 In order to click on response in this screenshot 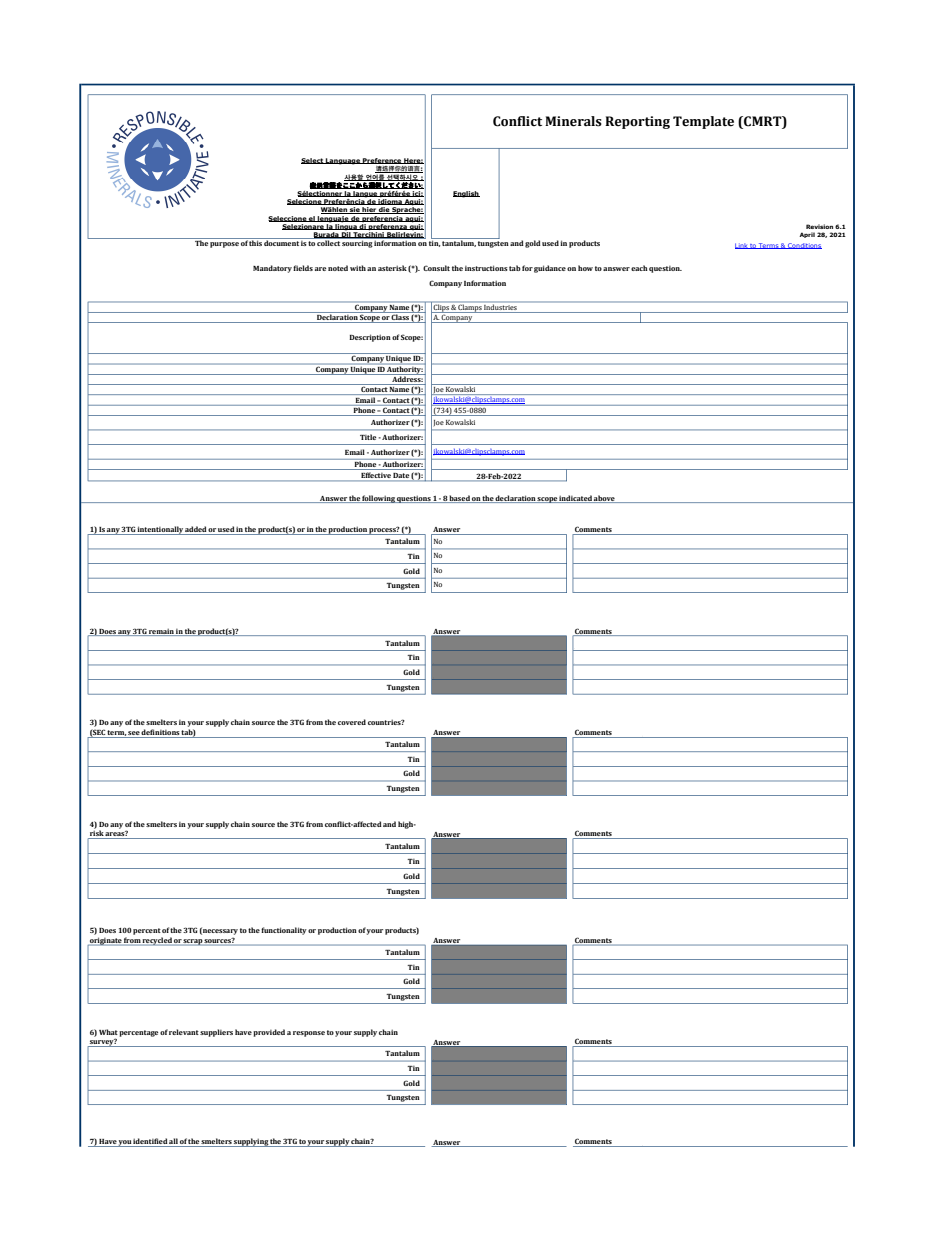, I will do `click(309, 1034)`.
